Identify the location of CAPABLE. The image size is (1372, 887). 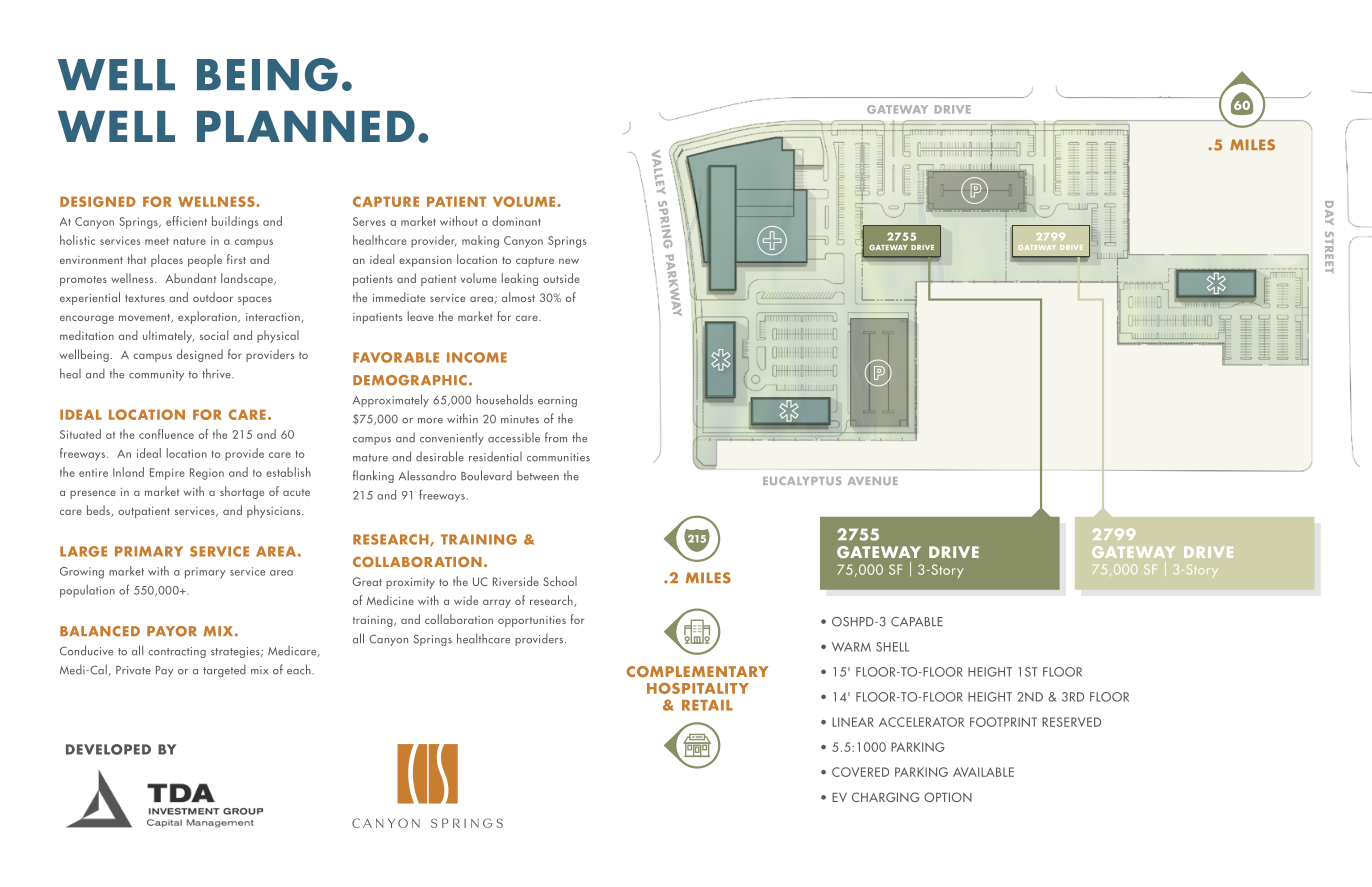
(917, 622).
